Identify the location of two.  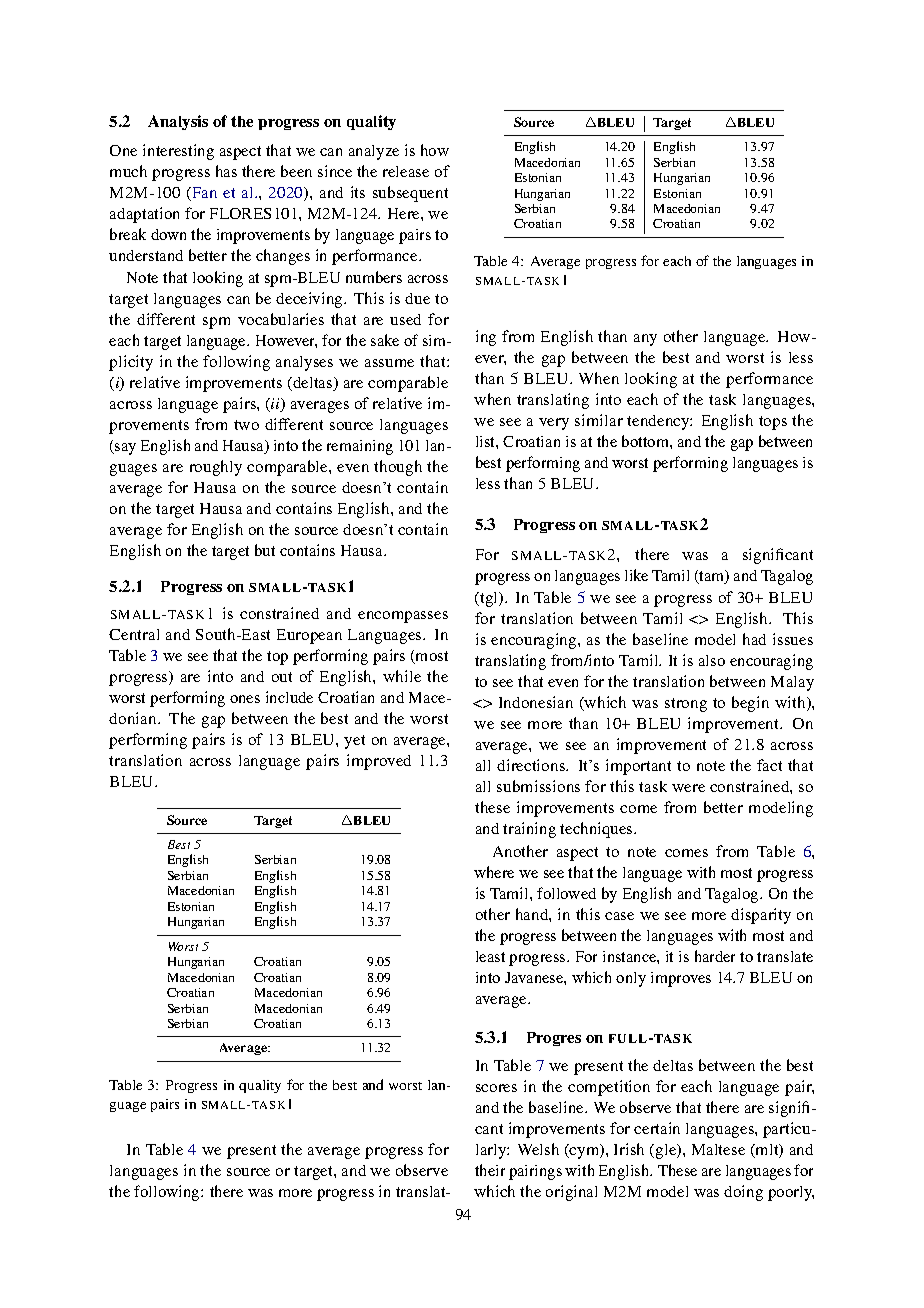
(246, 425).
